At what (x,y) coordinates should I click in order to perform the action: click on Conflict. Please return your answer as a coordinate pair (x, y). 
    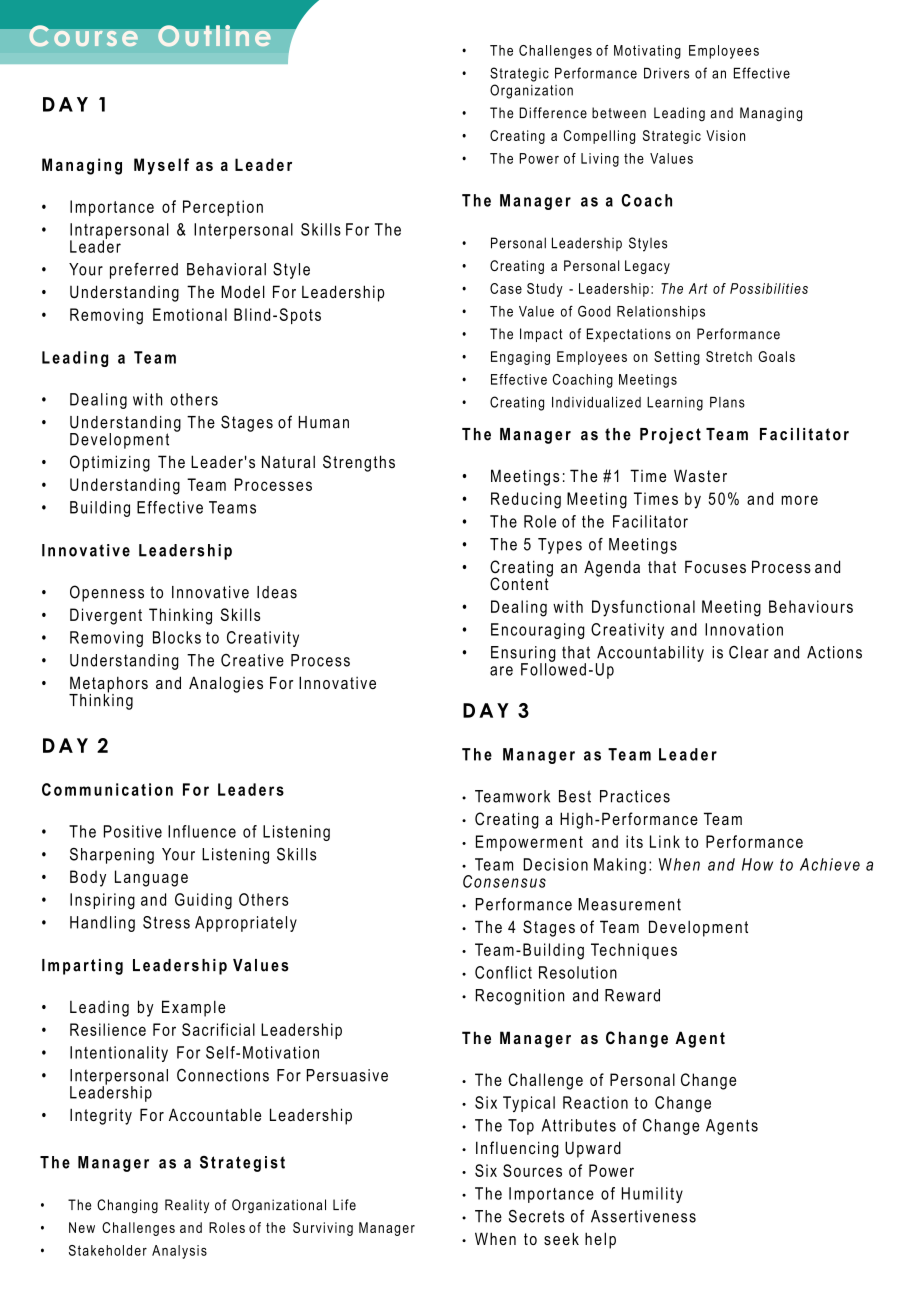
    Looking at the image, I should click on (503, 972).
